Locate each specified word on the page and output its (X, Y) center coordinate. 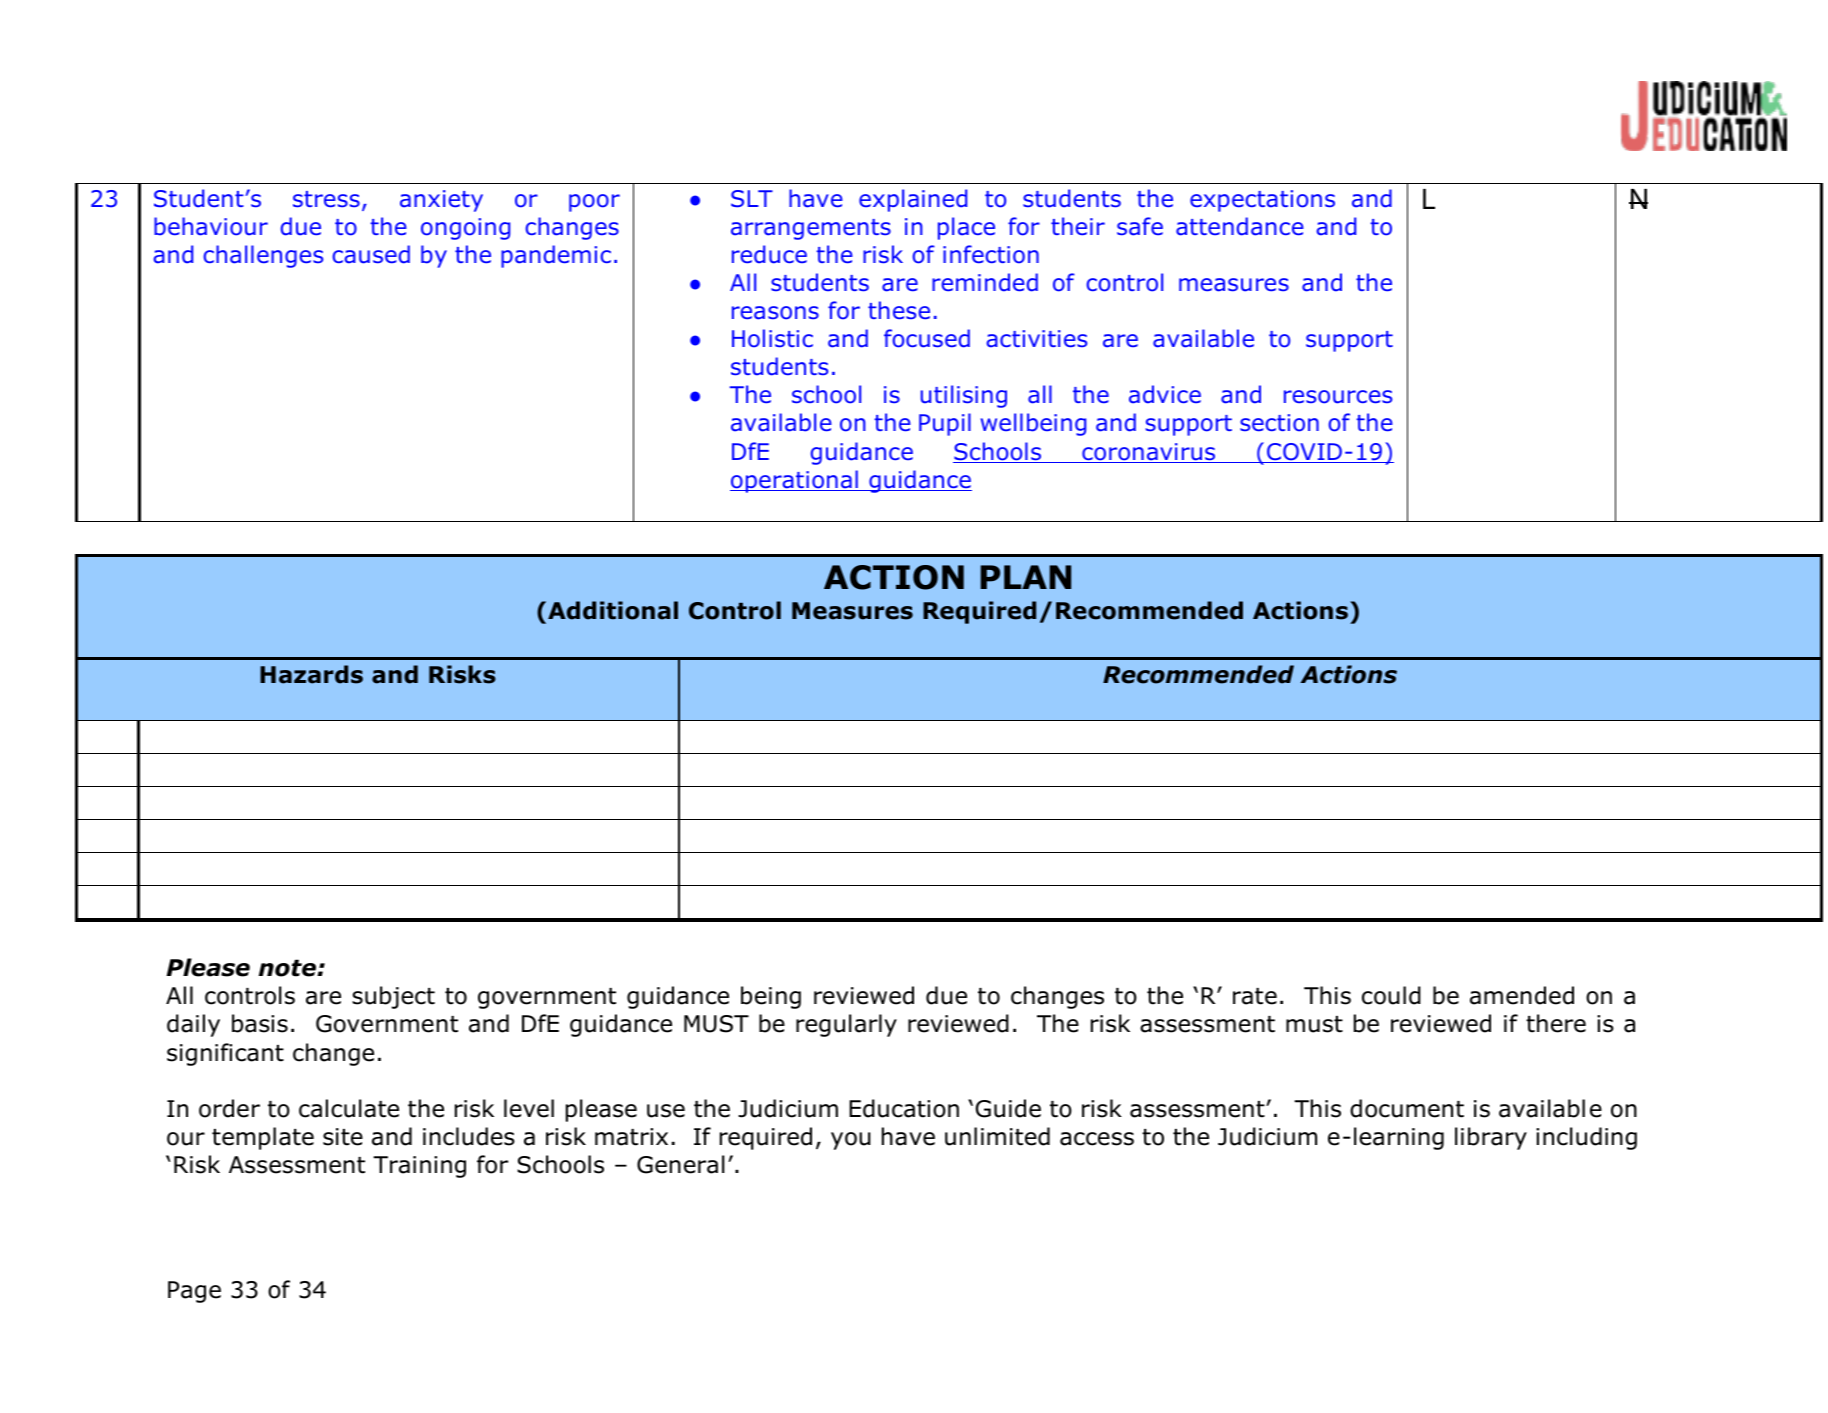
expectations (1262, 201)
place (966, 228)
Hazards (311, 674)
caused (371, 254)
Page (194, 1292)
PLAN (1025, 577)
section (1279, 423)
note (288, 968)
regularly (846, 1025)
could (1391, 995)
